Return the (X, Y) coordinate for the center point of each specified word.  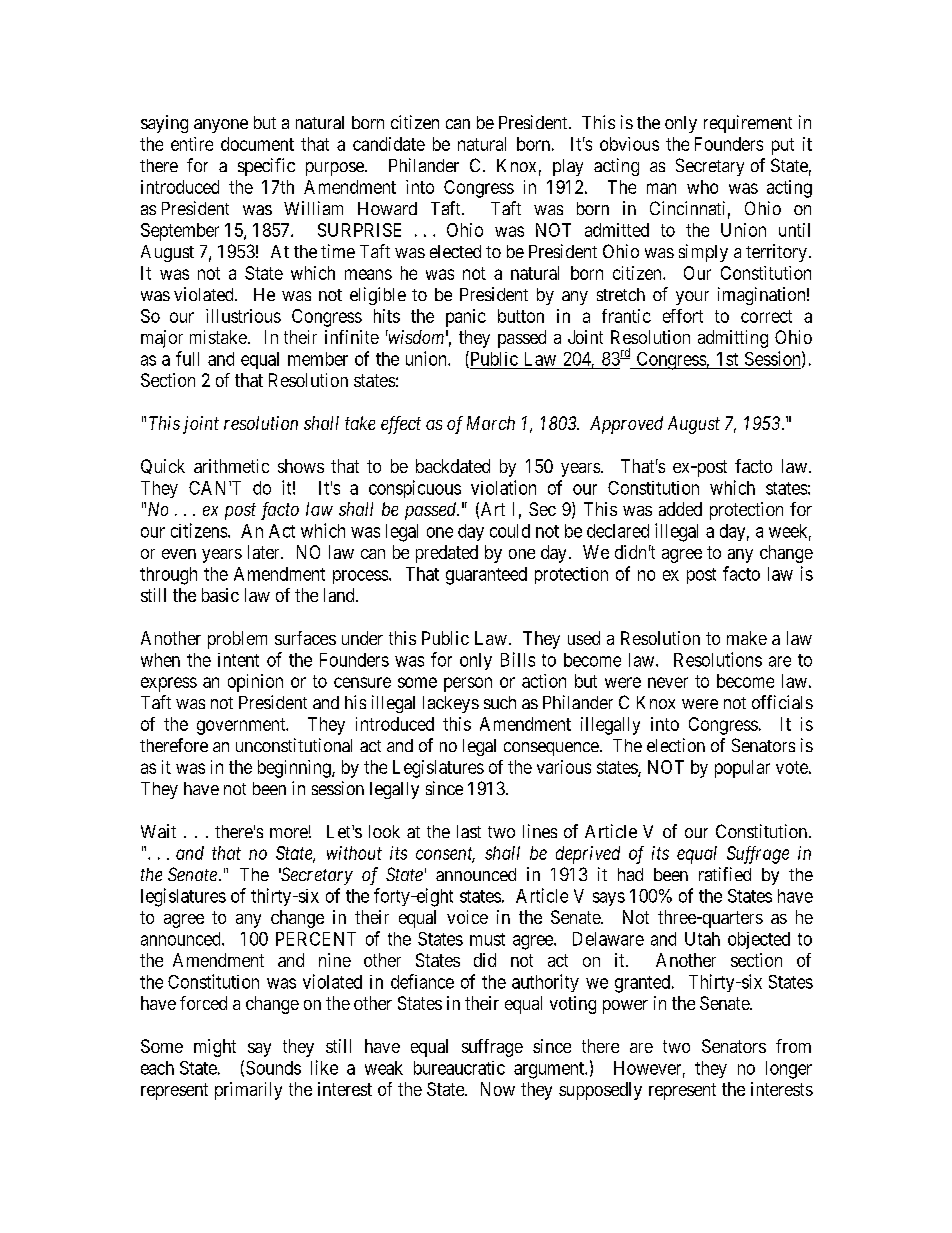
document (257, 144)
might (215, 1048)
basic (220, 595)
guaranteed (486, 576)
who (702, 187)
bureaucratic (459, 1068)
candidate (389, 144)
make (747, 638)
